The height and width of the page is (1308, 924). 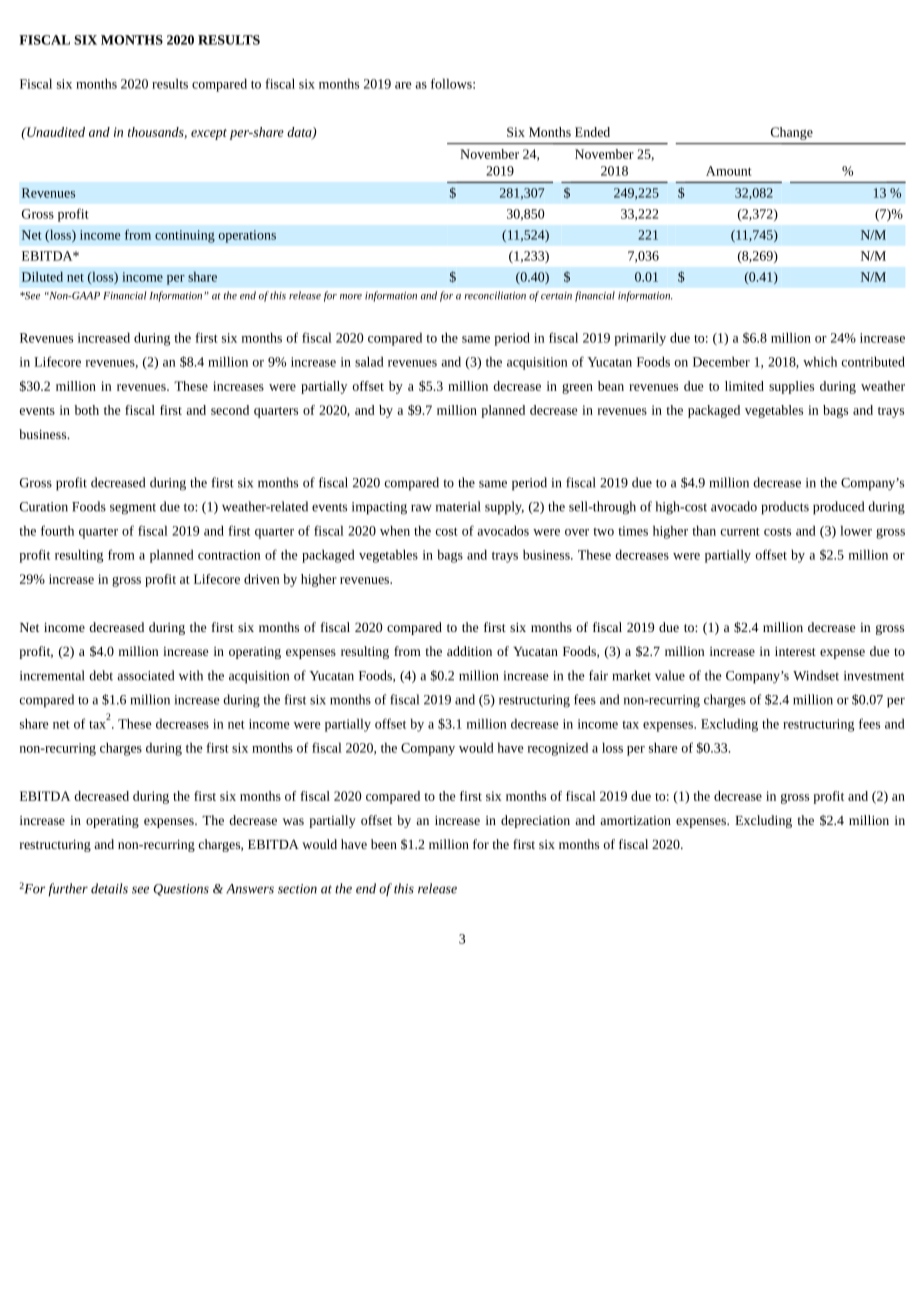 What do you see at coordinates (820, 361) in the page?
I see `which` at bounding box center [820, 361].
